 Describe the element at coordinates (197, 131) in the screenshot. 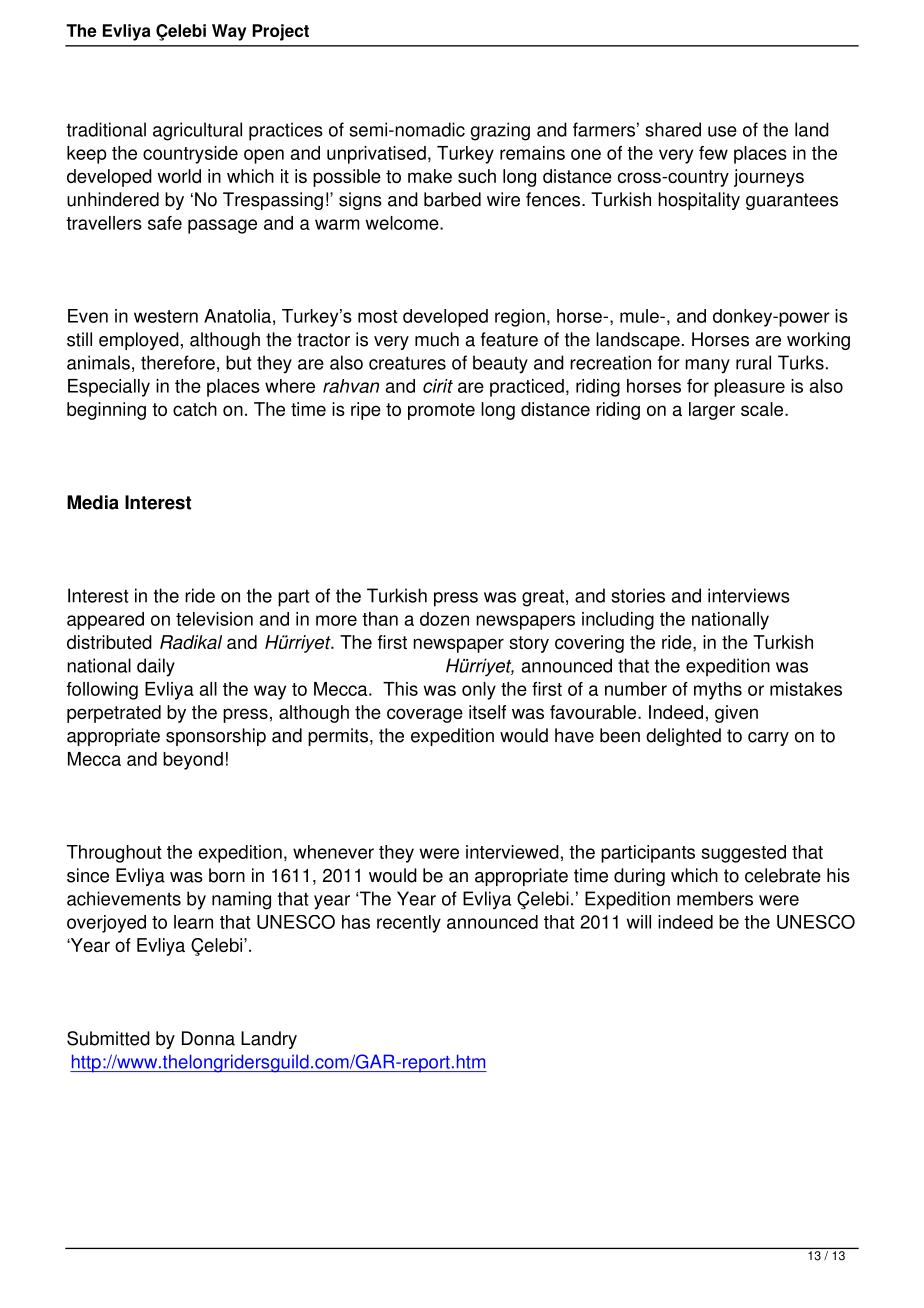

I see `agricultural` at that location.
